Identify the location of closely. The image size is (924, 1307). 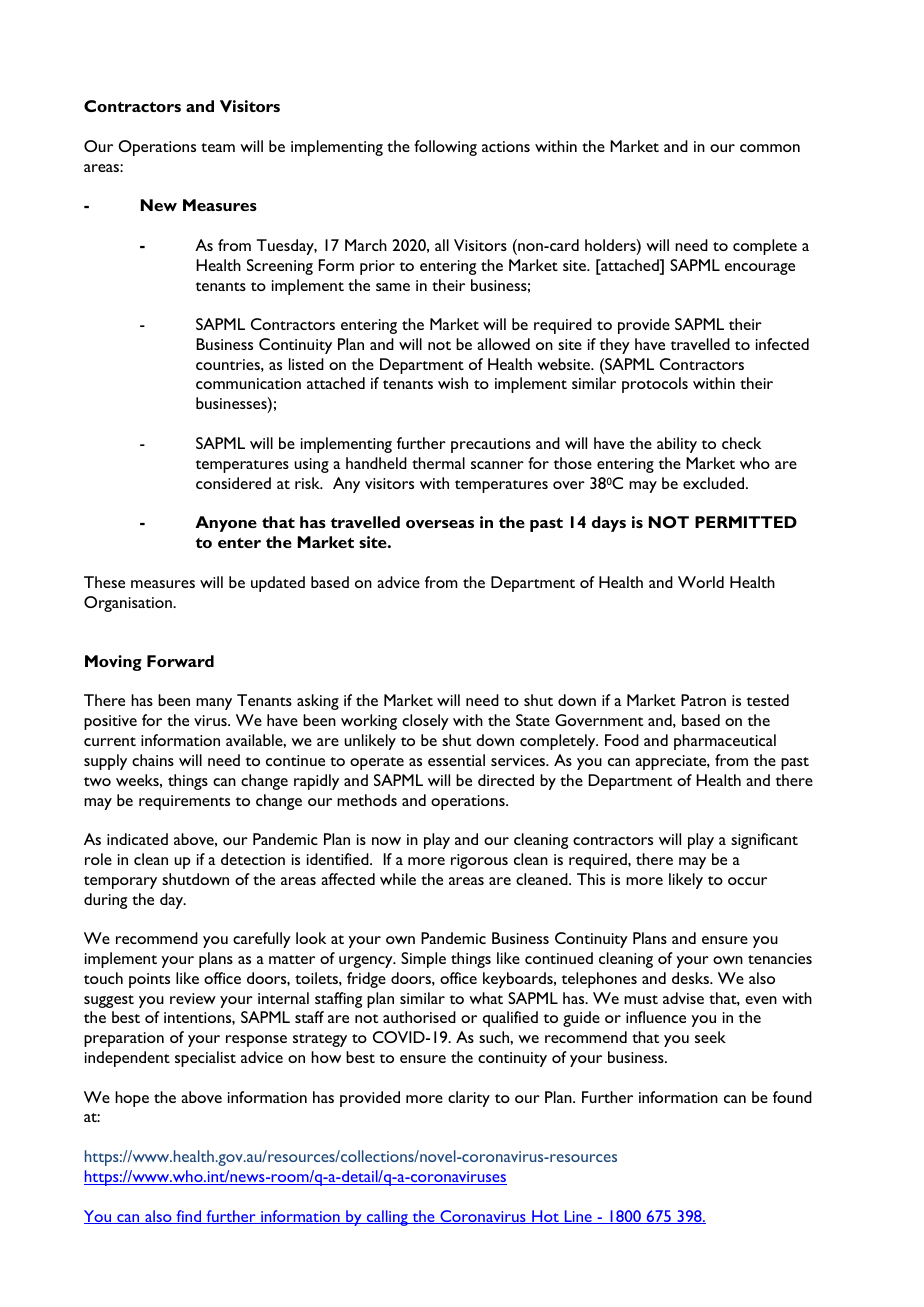
(425, 722).
